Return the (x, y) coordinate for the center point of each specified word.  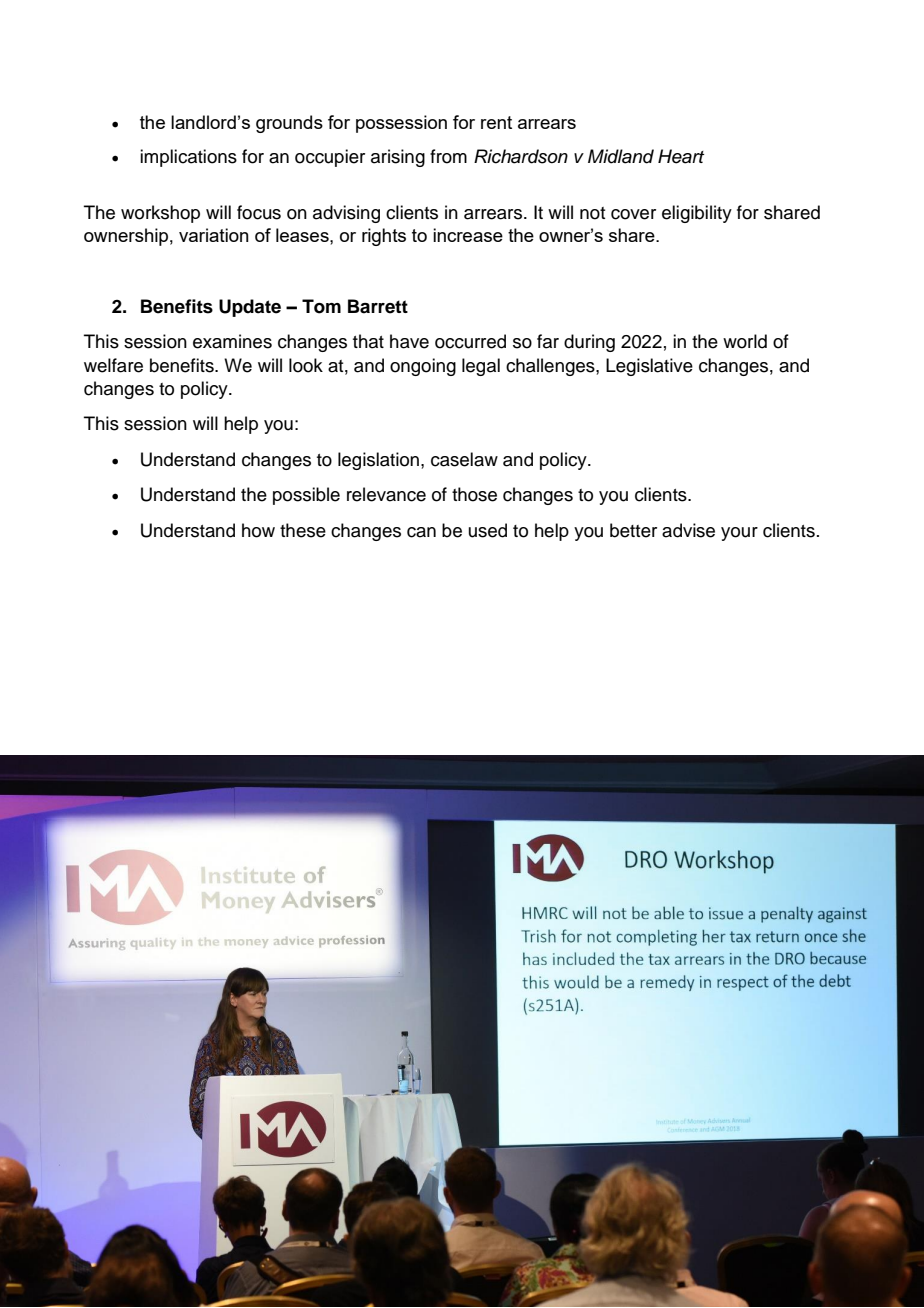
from (448, 156)
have (409, 341)
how (258, 530)
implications (188, 158)
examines (232, 341)
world (745, 341)
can (421, 532)
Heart (681, 156)
